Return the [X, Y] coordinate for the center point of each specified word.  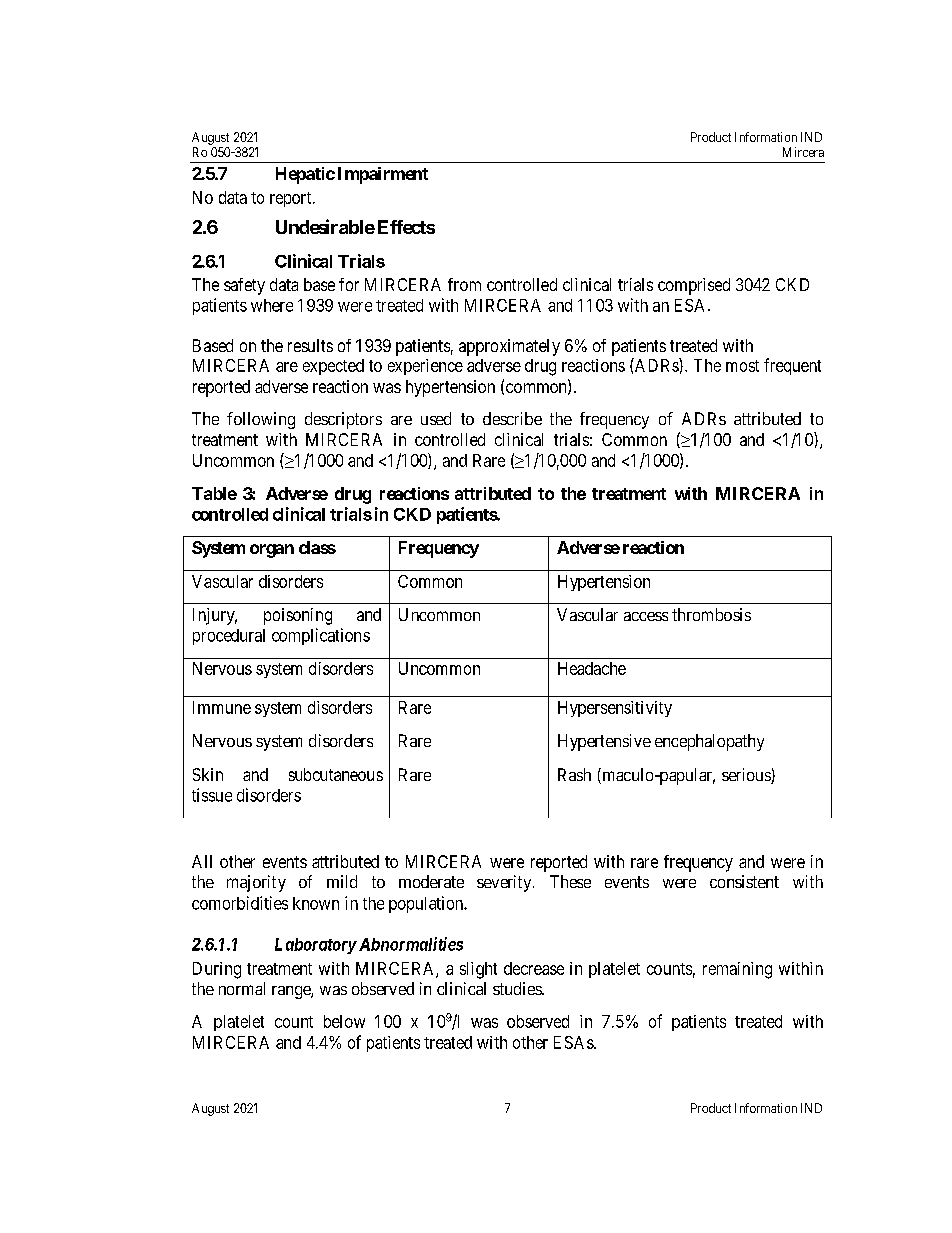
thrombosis [711, 614]
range [292, 992]
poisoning [298, 616]
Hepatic [305, 175]
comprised [694, 286]
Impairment [383, 175]
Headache [592, 668]
